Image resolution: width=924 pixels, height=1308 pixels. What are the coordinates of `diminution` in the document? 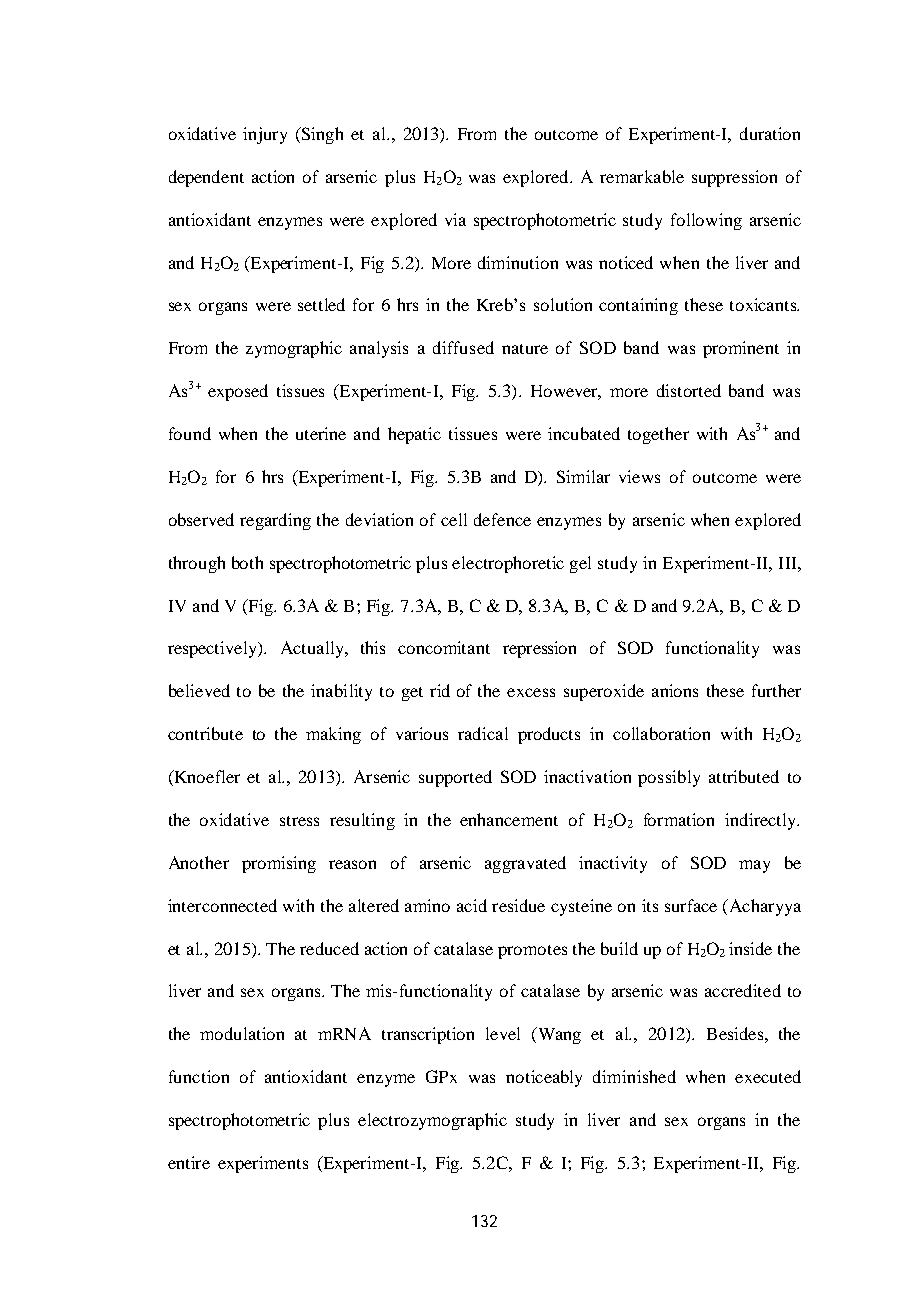 It's located at (518, 262).
